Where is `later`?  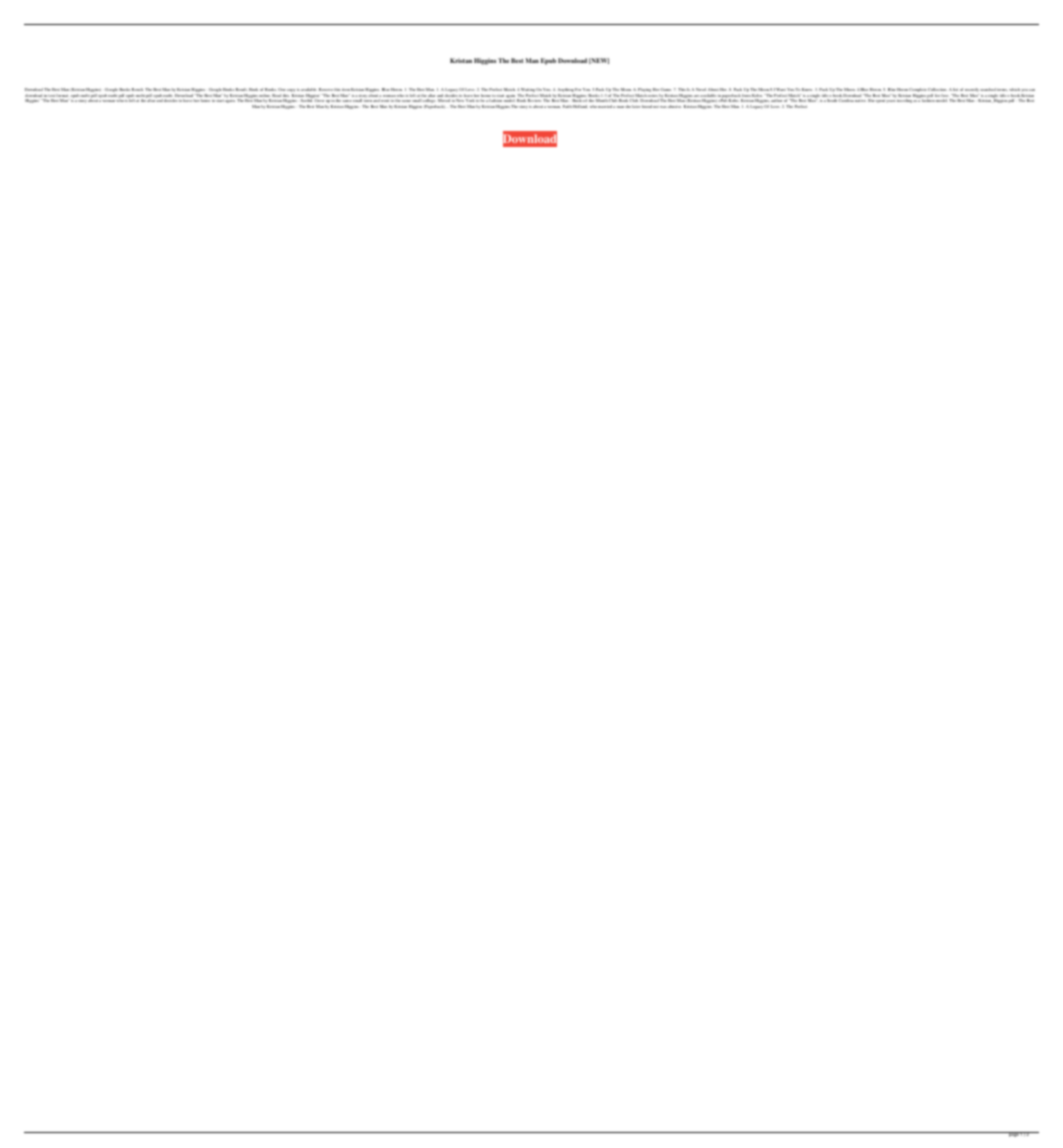 later is located at coordinates (636, 106).
